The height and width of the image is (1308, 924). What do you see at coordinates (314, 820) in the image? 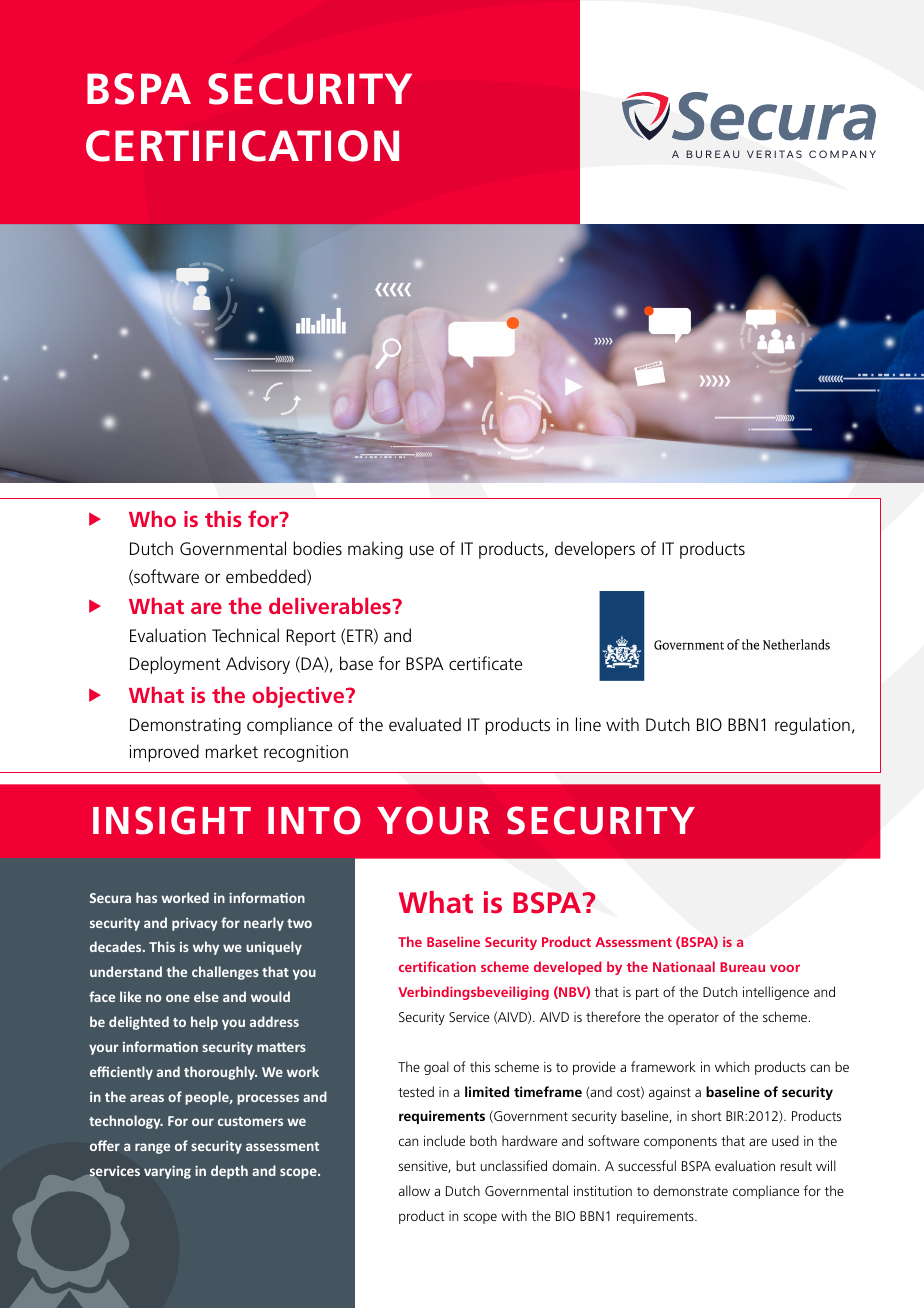
I see `INTO` at bounding box center [314, 820].
